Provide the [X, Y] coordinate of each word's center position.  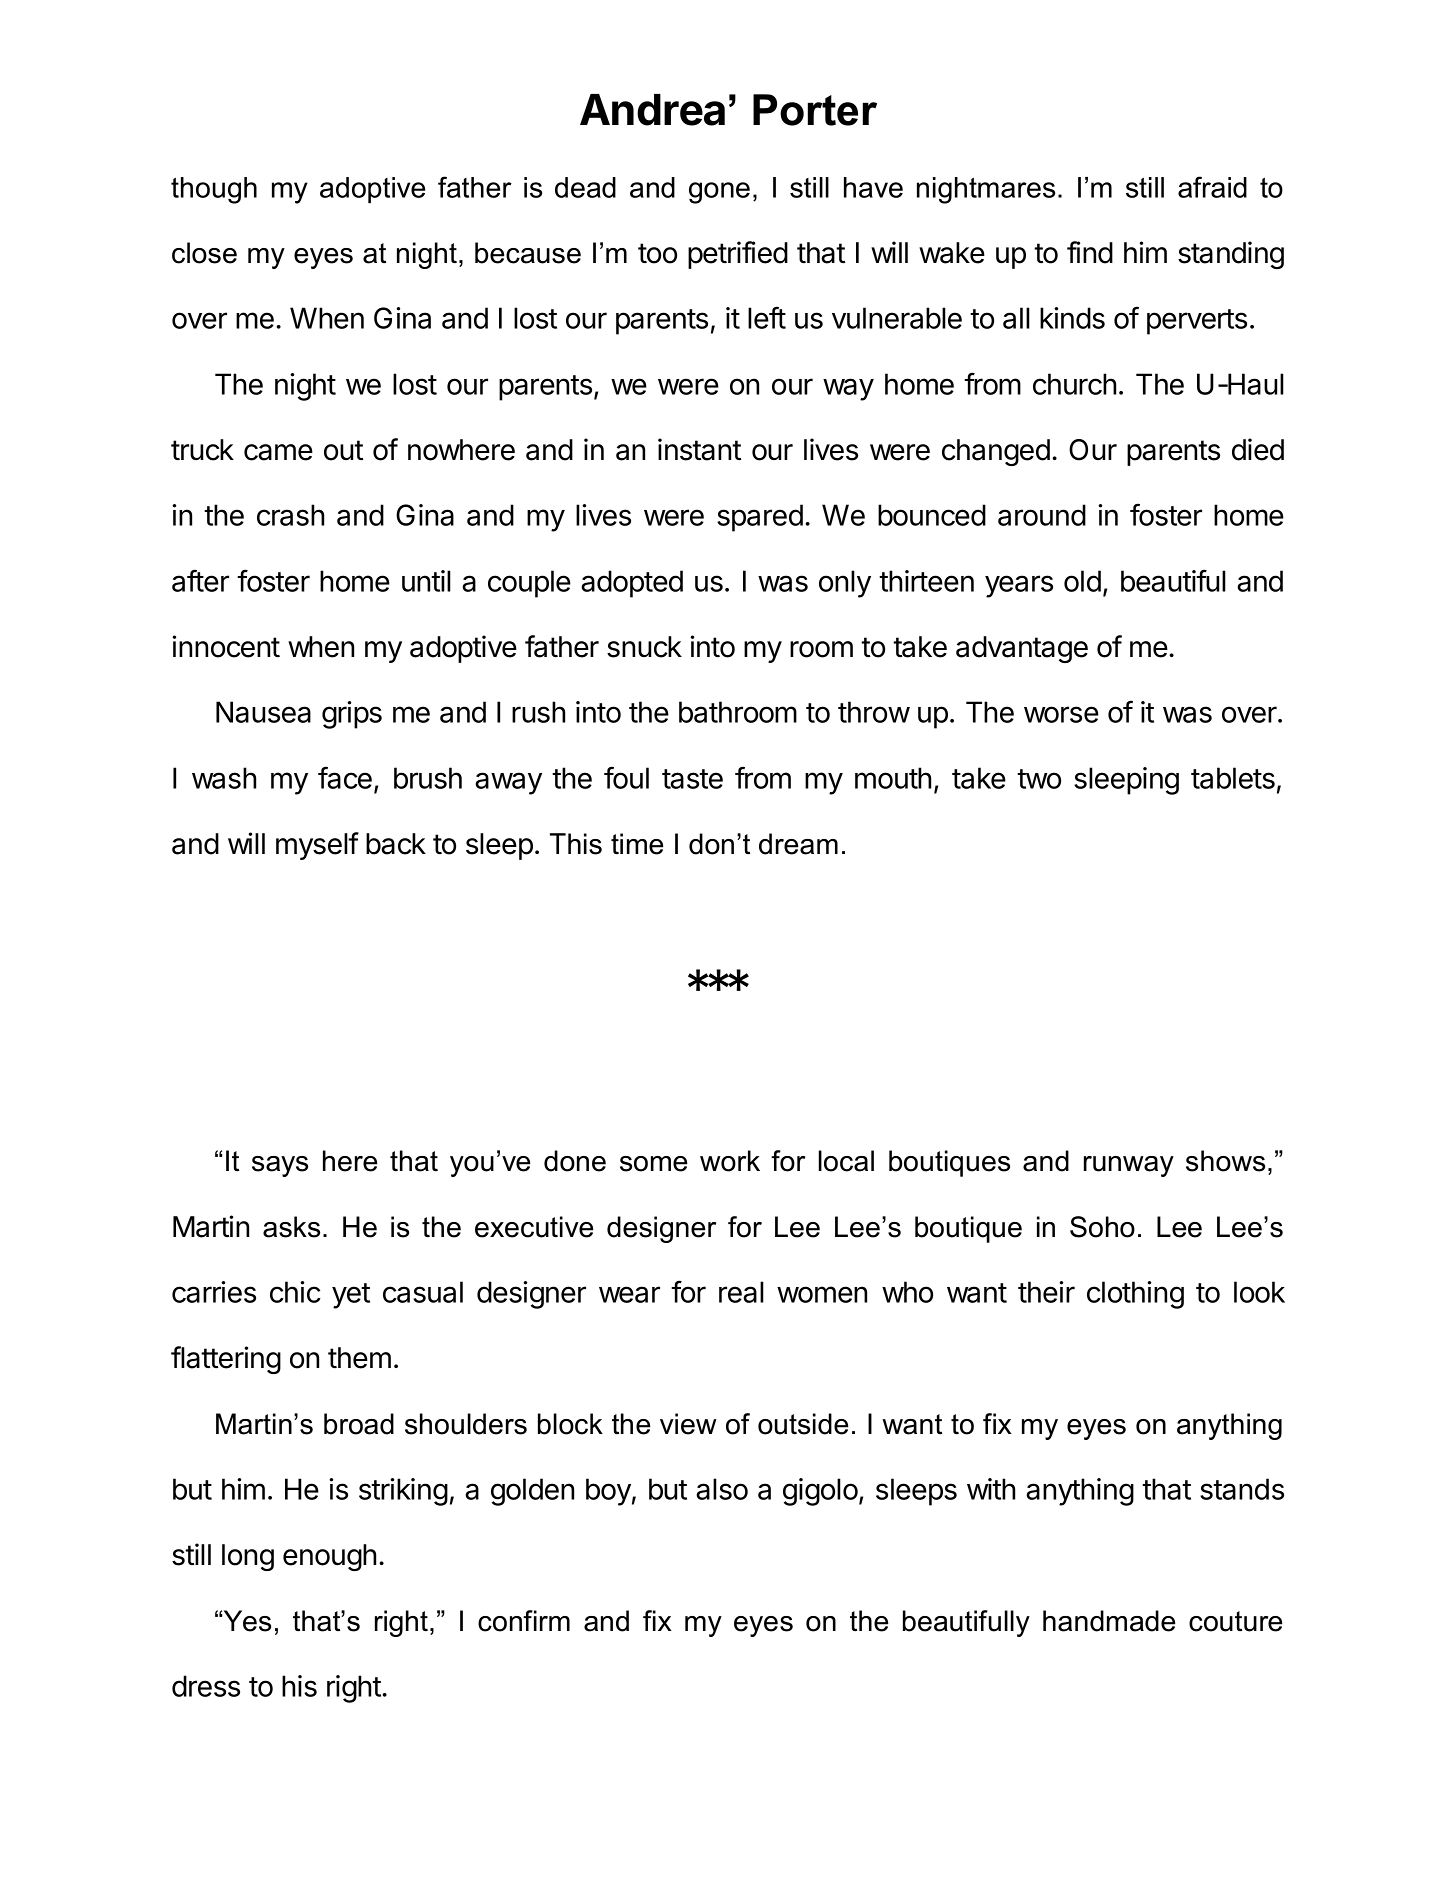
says [280, 1166]
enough [329, 1557]
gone [719, 193]
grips [352, 715]
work [730, 1161]
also [722, 1489]
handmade [1109, 1621]
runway [1129, 1166]
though [214, 190]
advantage [1022, 649]
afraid [1212, 187]
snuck [644, 647]
